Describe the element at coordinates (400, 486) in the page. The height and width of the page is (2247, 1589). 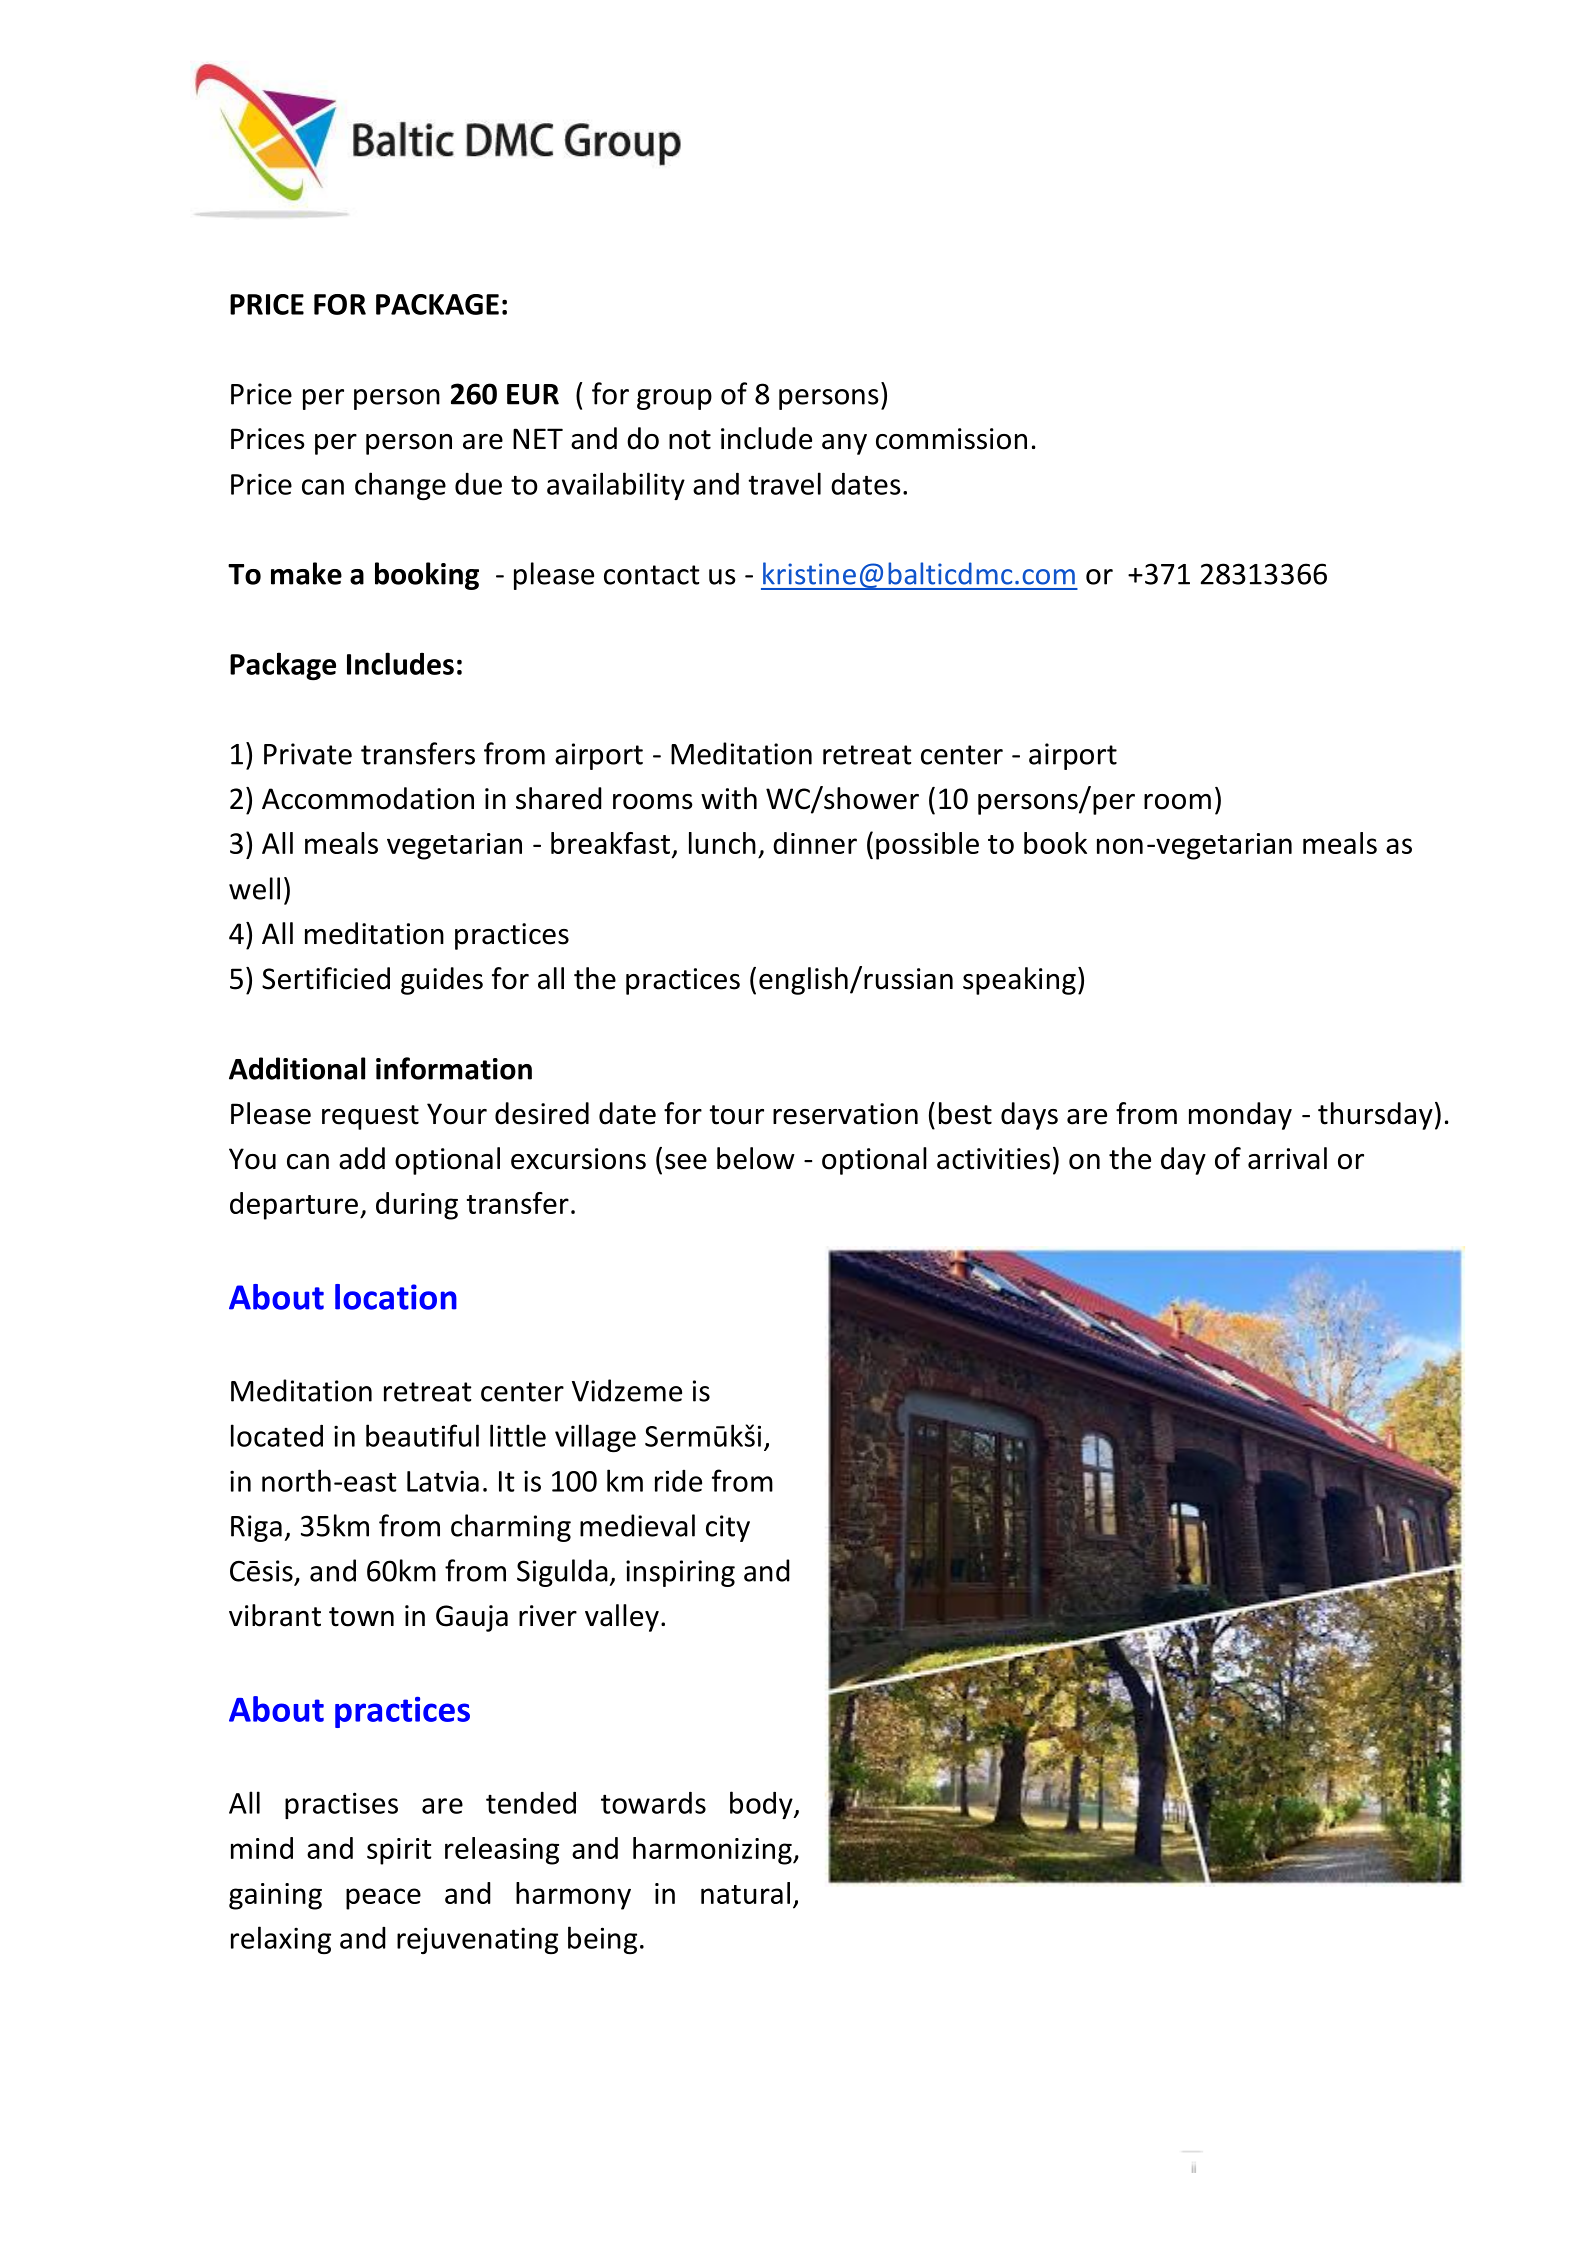
I see `change` at that location.
